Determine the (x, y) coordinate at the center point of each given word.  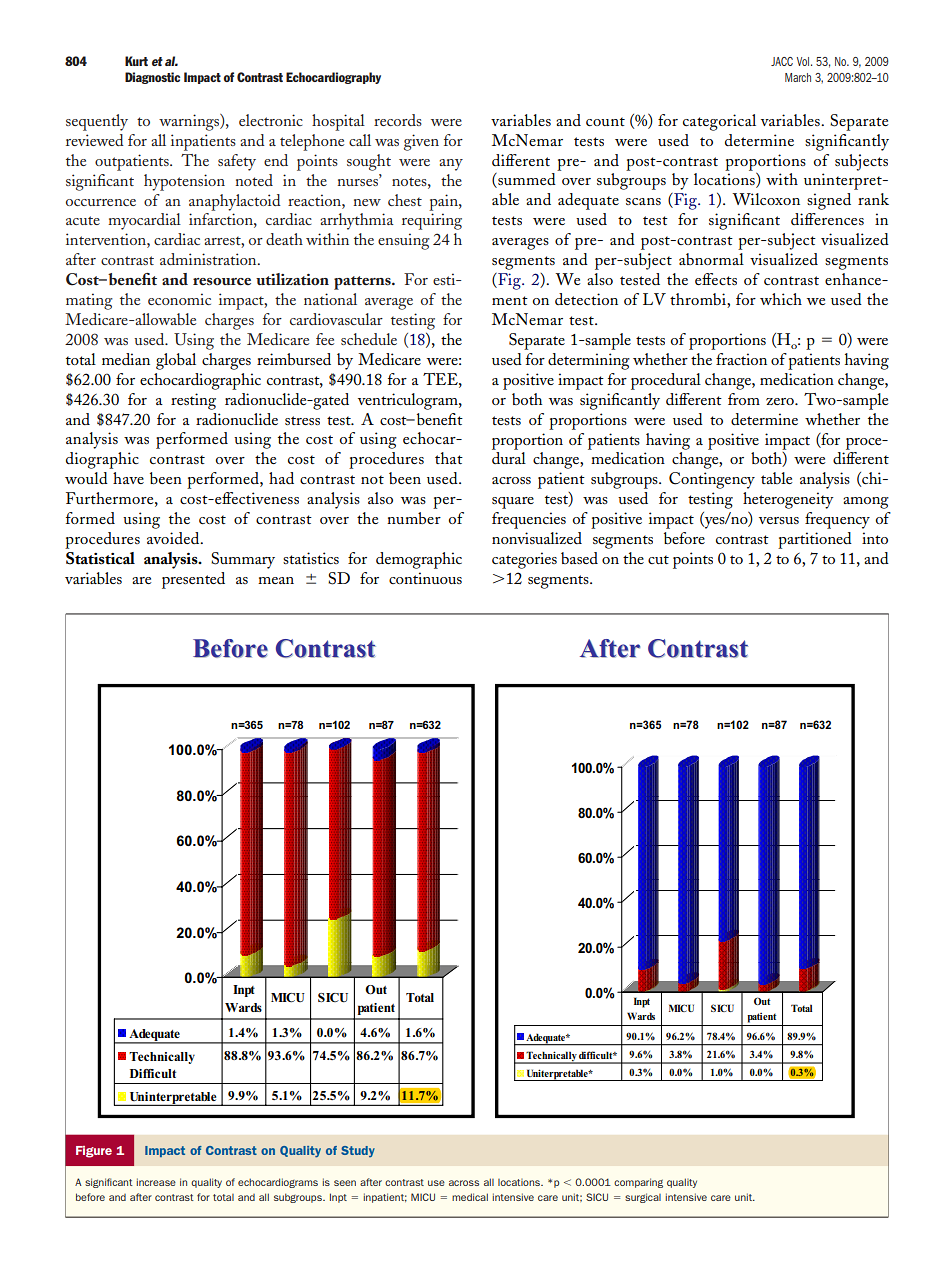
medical (470, 1197)
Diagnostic (152, 78)
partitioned (815, 540)
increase (156, 1182)
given (421, 142)
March (798, 77)
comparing (638, 1183)
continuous (425, 578)
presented (193, 580)
